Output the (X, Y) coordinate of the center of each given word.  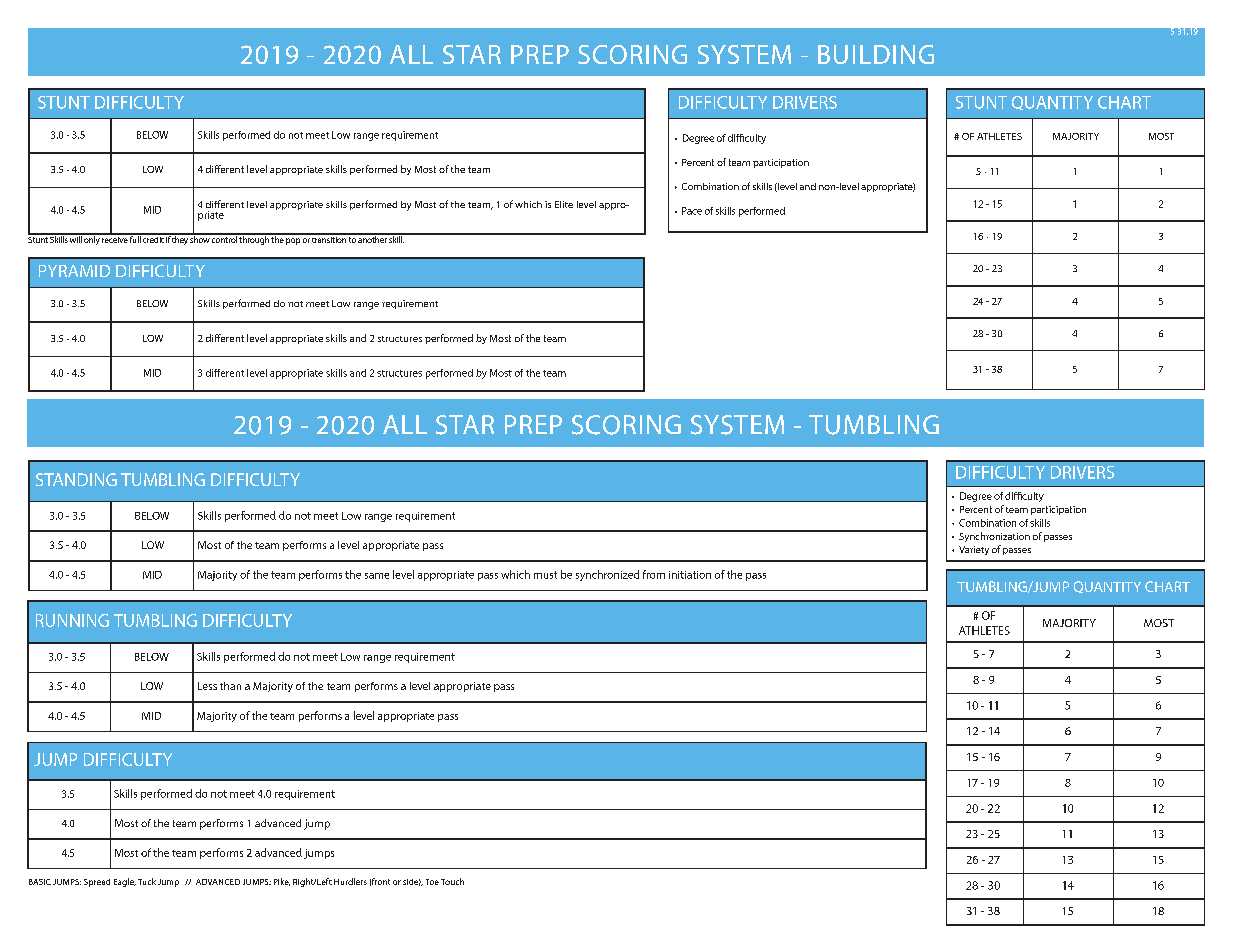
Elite (564, 204)
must (545, 575)
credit (153, 238)
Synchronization (994, 537)
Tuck (147, 881)
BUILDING (876, 54)
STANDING (76, 479)
